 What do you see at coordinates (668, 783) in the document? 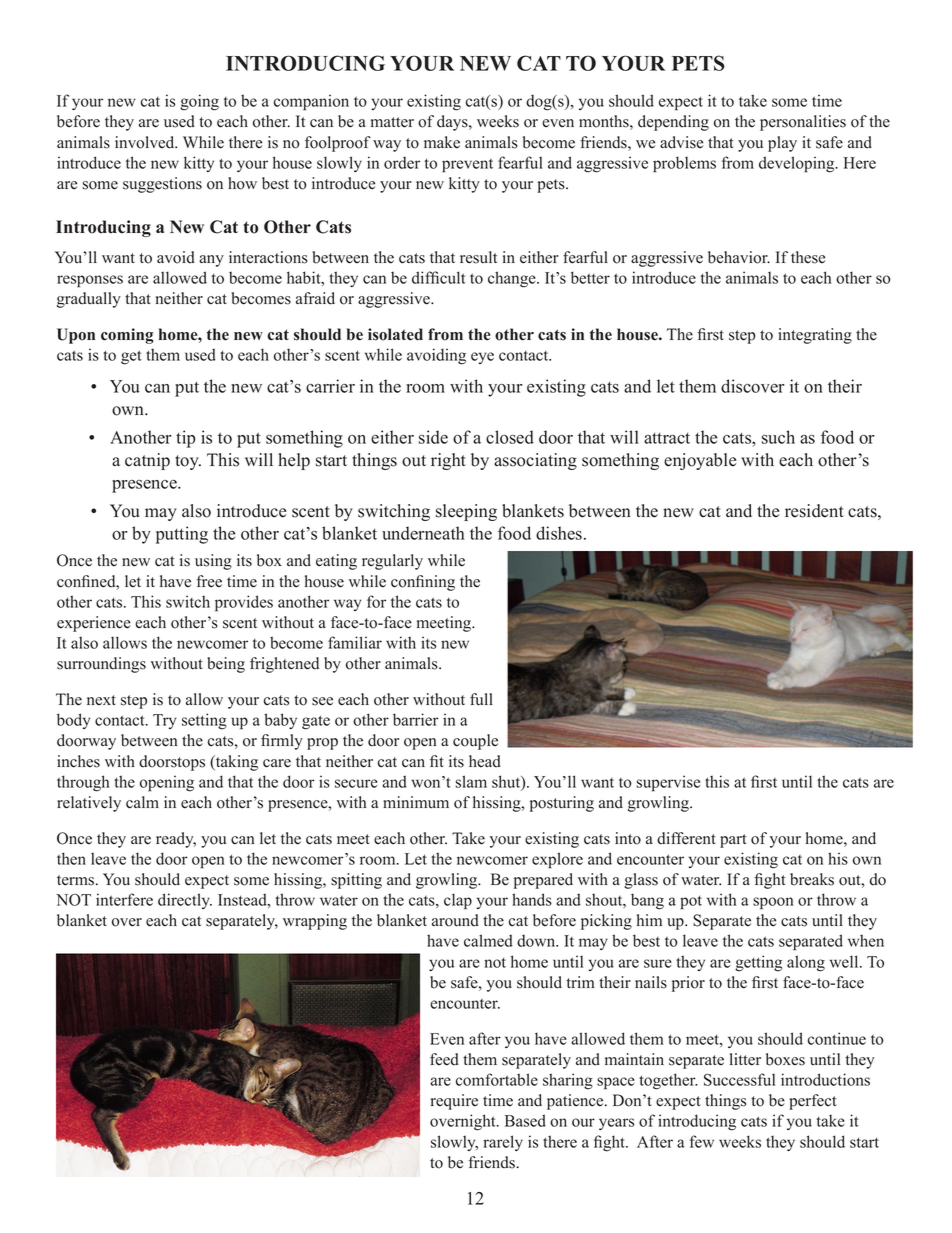
I see `supervise` at bounding box center [668, 783].
